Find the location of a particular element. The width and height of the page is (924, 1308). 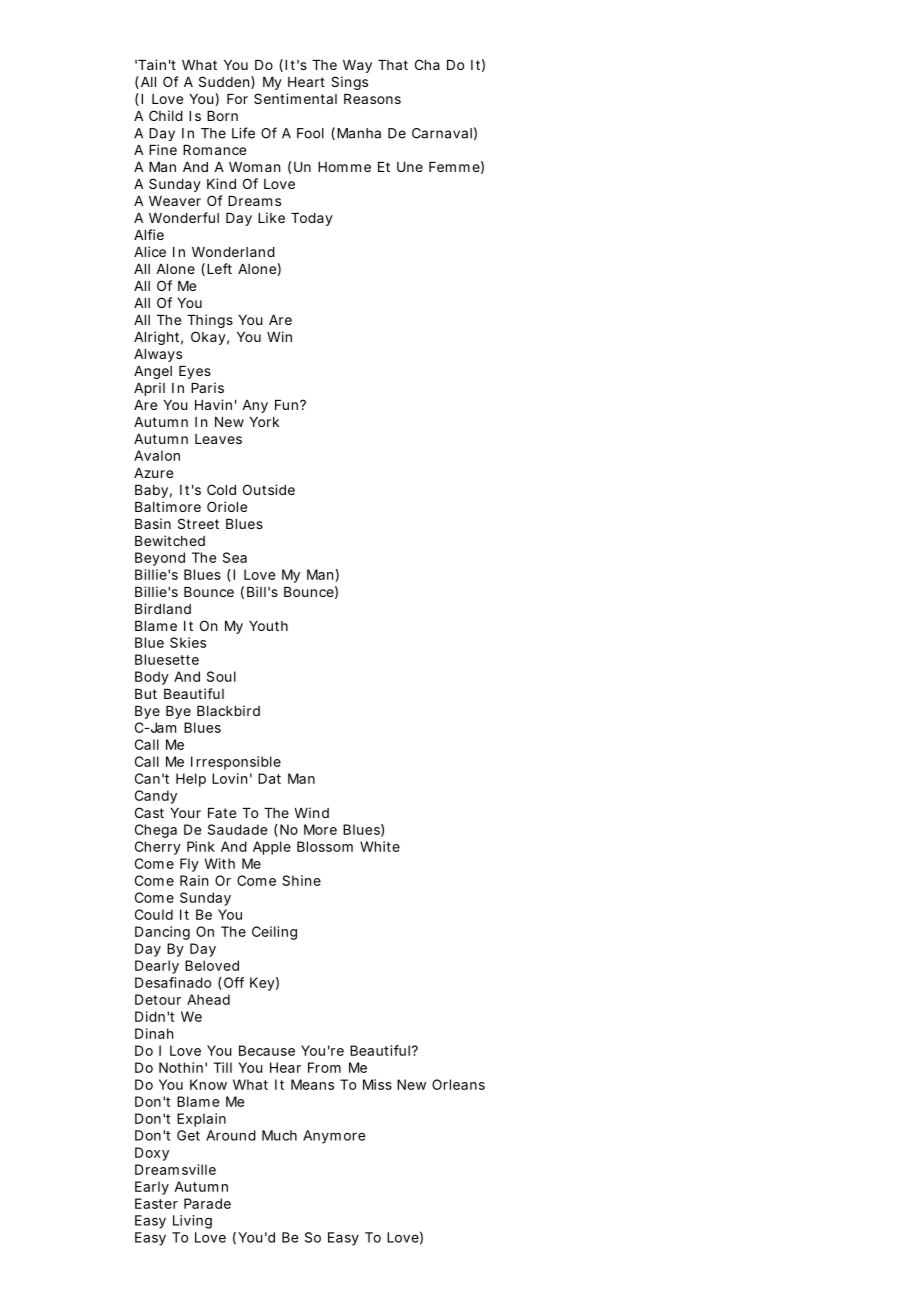

Orleans is located at coordinates (458, 1084).
